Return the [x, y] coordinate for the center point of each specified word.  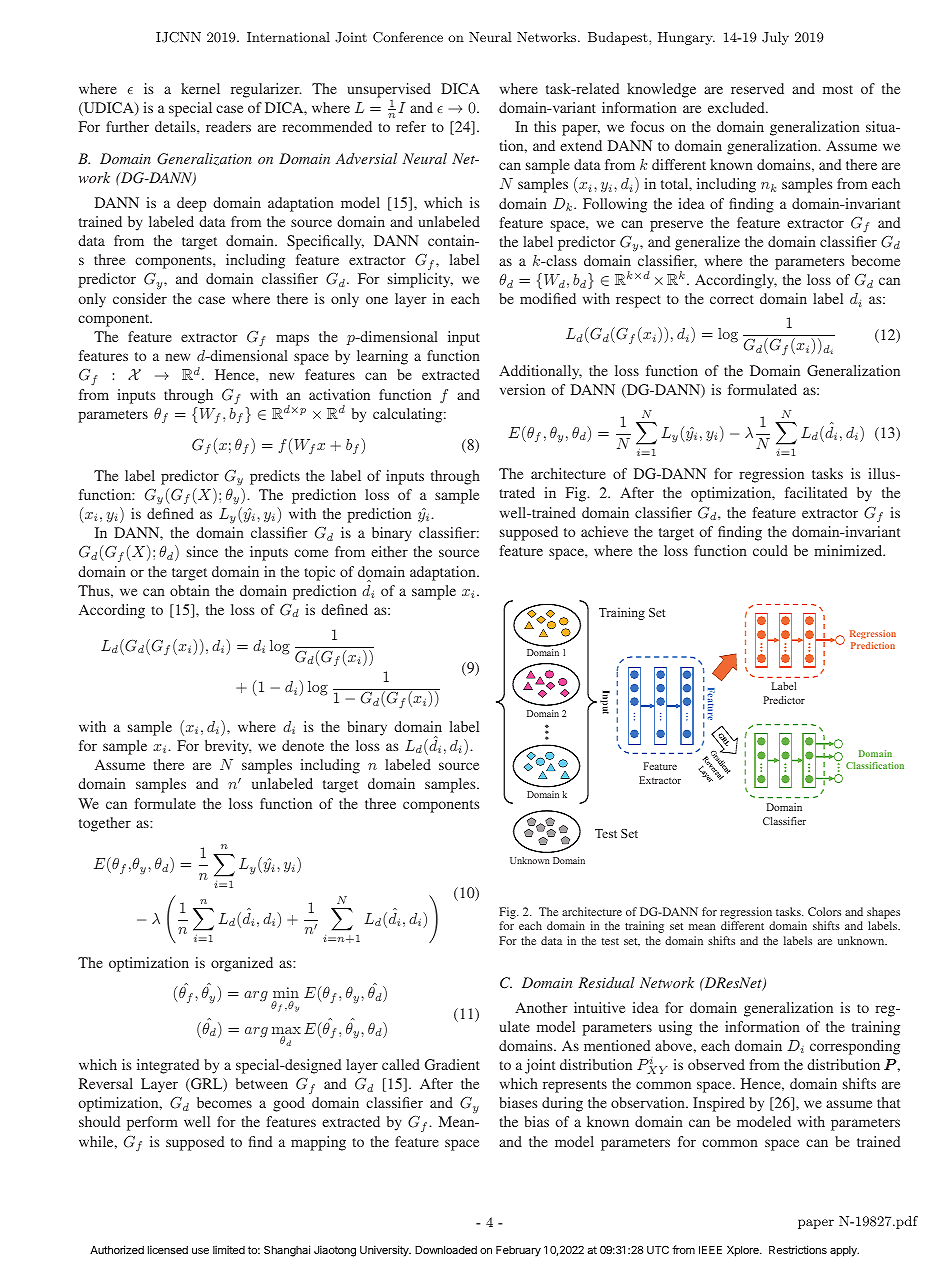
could [770, 550]
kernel [200, 88]
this [545, 126]
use [200, 1251]
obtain [190, 590]
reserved [757, 88]
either [389, 551]
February [518, 1251]
